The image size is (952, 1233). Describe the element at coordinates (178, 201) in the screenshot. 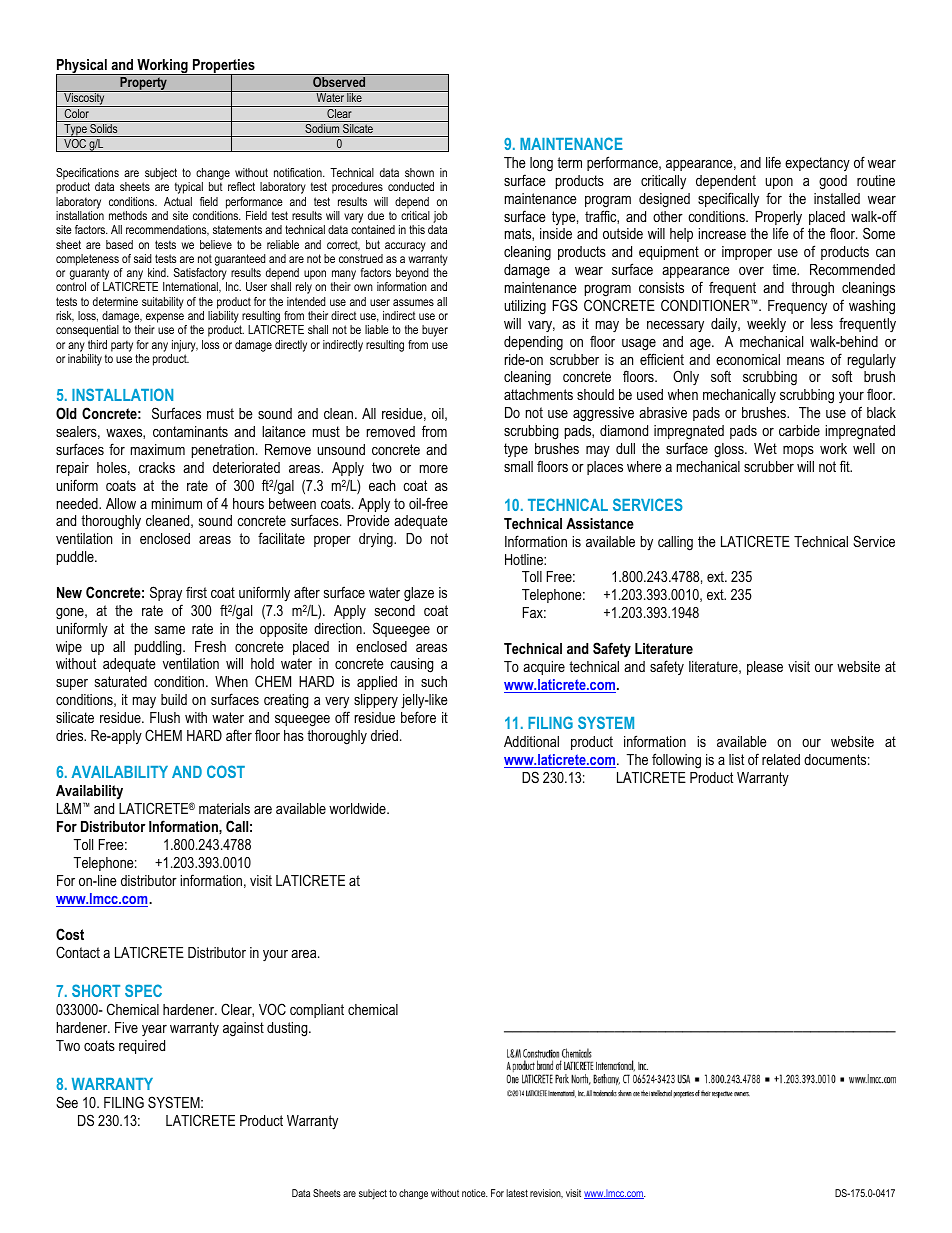

I see `Actual` at that location.
